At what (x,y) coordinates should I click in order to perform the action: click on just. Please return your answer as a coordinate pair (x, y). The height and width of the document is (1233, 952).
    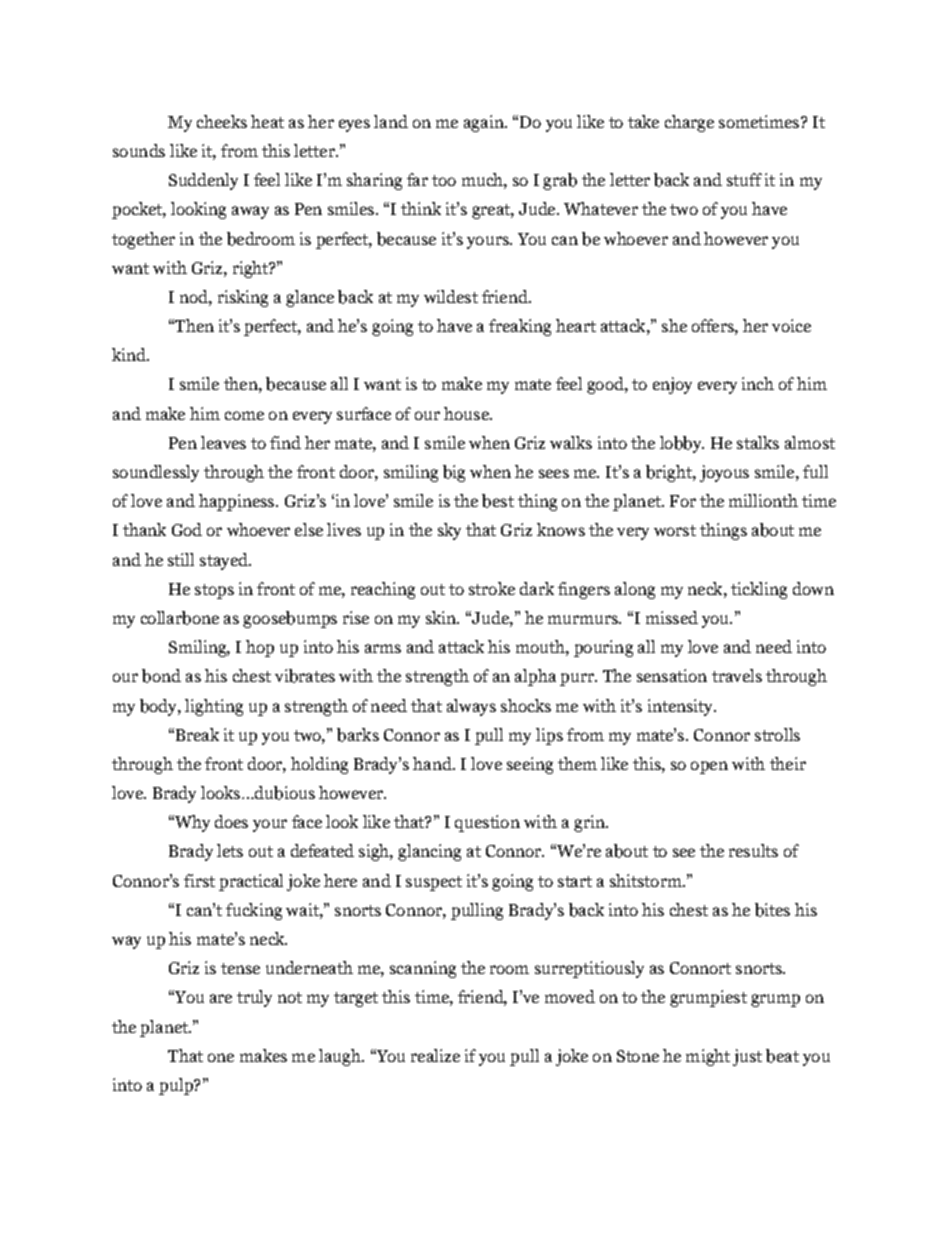
    Looking at the image, I should click on (747, 1057).
